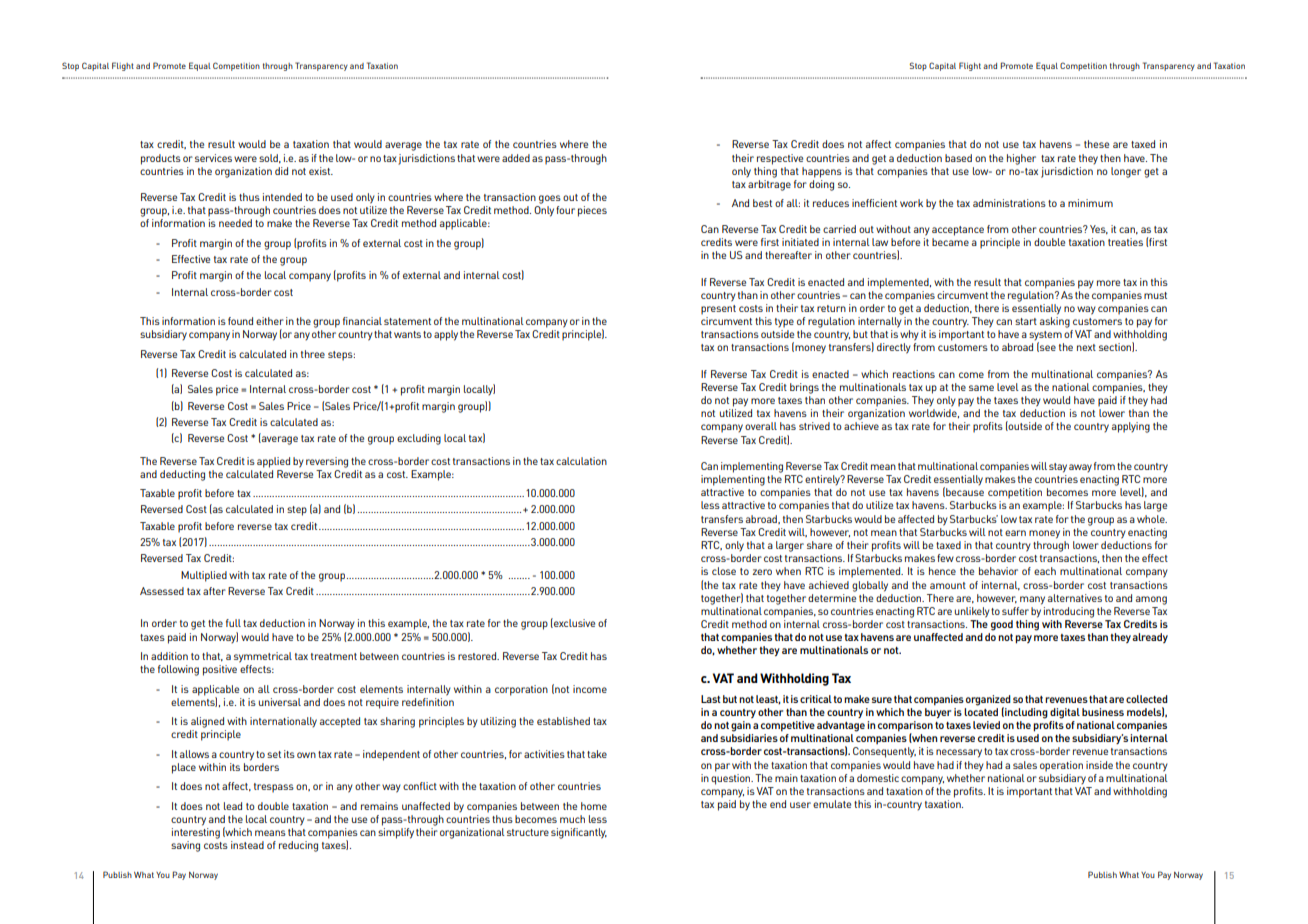 The image size is (1308, 924). Describe the element at coordinates (1021, 159) in the document. I see `higher` at that location.
